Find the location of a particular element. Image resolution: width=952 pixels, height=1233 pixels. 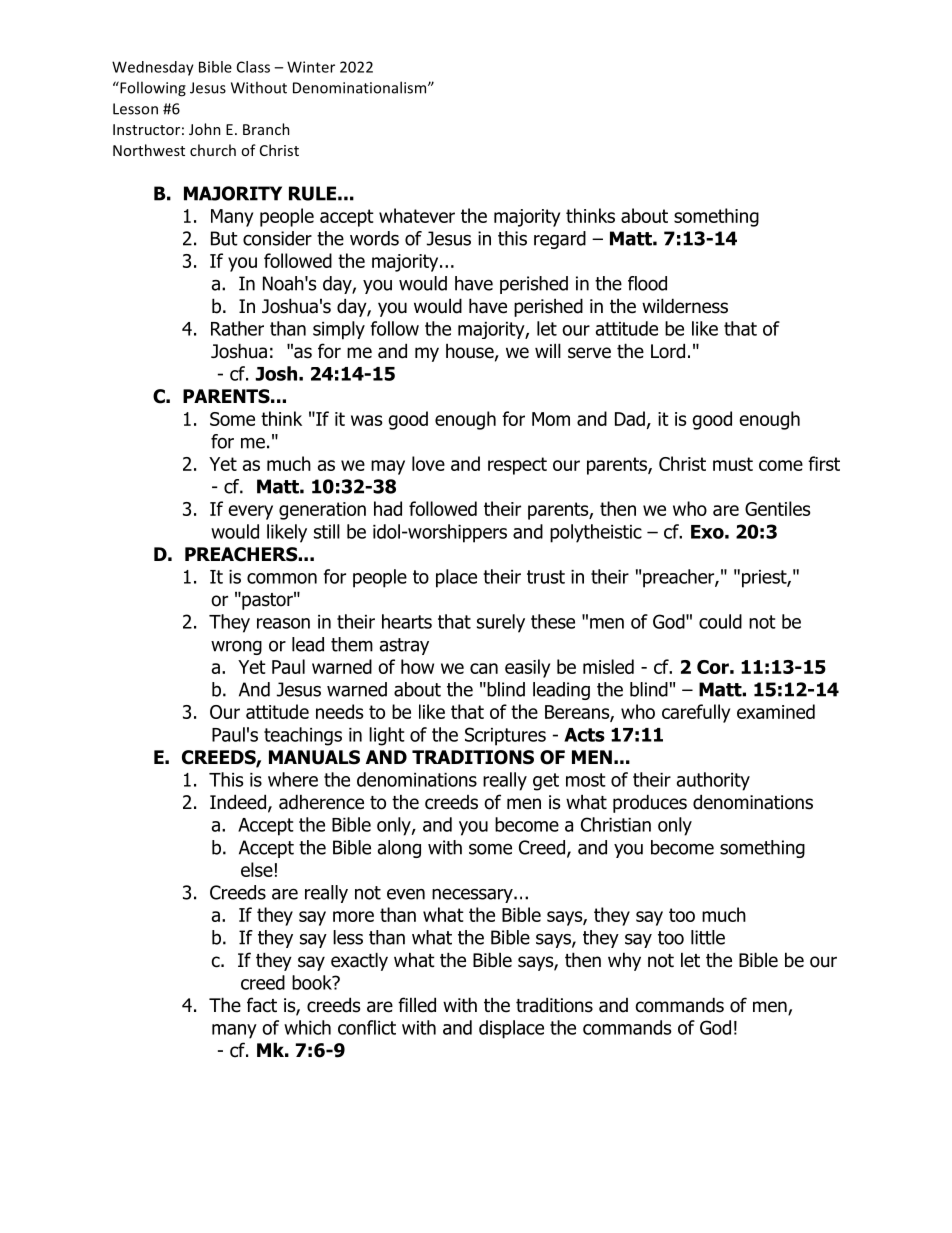

Winter is located at coordinates (311, 67).
